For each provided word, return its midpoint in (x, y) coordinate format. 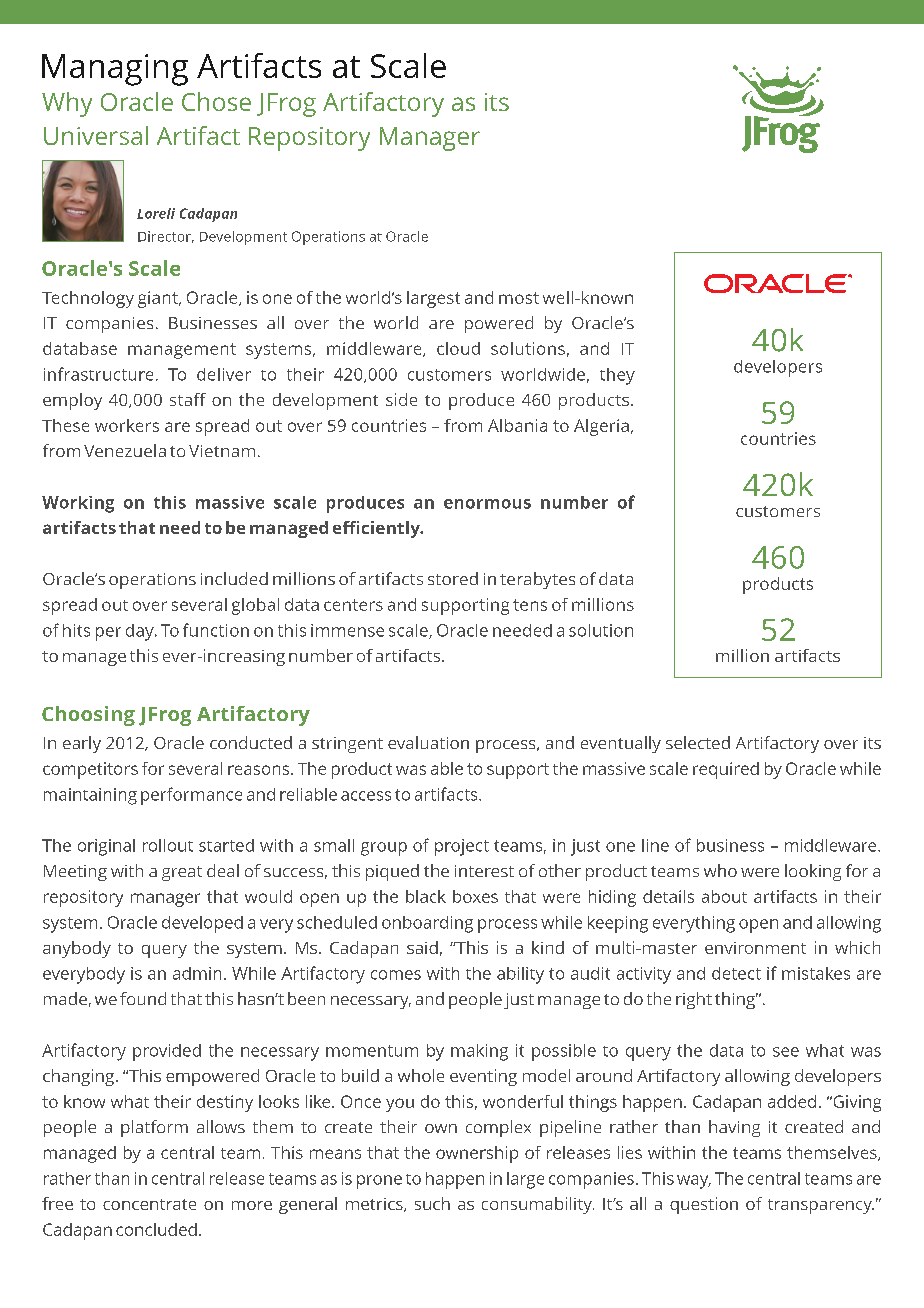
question (704, 1205)
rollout (168, 845)
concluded (156, 1229)
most (519, 298)
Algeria (601, 427)
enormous (487, 504)
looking (813, 872)
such (432, 1203)
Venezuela (125, 450)
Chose (216, 101)
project (462, 847)
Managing (115, 70)
